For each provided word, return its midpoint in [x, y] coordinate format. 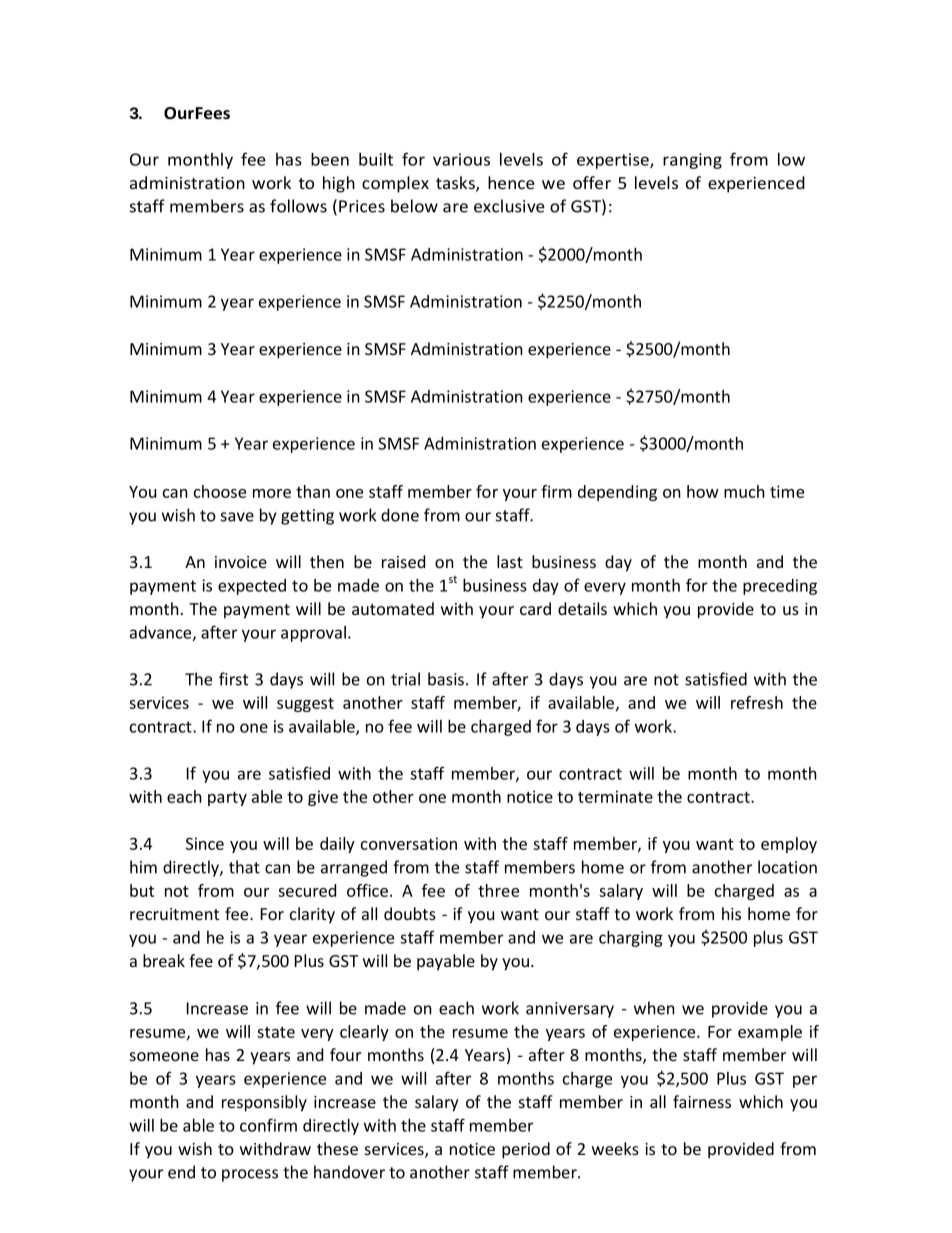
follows [298, 206]
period [526, 1150]
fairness [702, 1101]
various [461, 159]
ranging [692, 161]
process [250, 1175]
